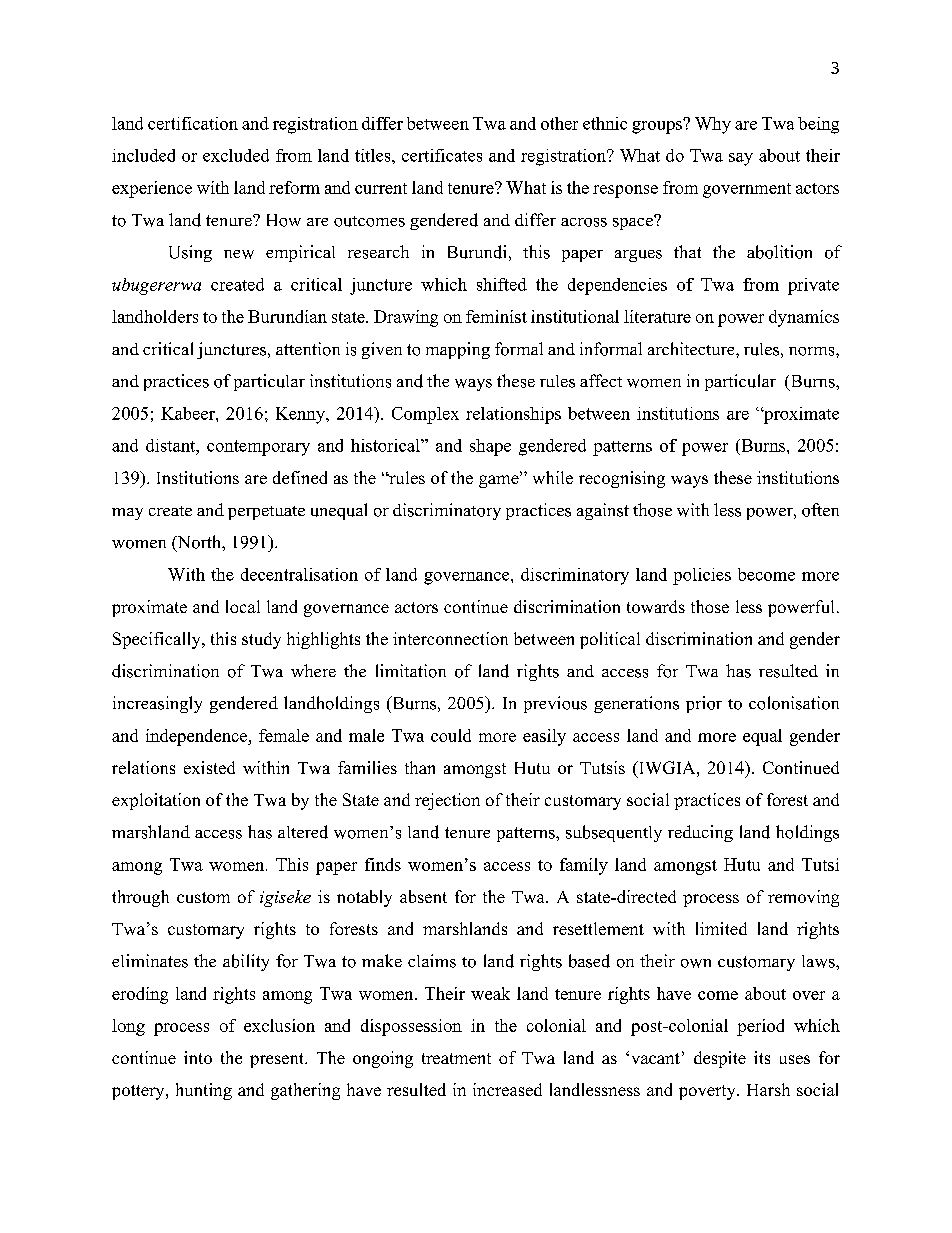 The image size is (952, 1233). What do you see at coordinates (236, 155) in the image?
I see `excluded` at bounding box center [236, 155].
